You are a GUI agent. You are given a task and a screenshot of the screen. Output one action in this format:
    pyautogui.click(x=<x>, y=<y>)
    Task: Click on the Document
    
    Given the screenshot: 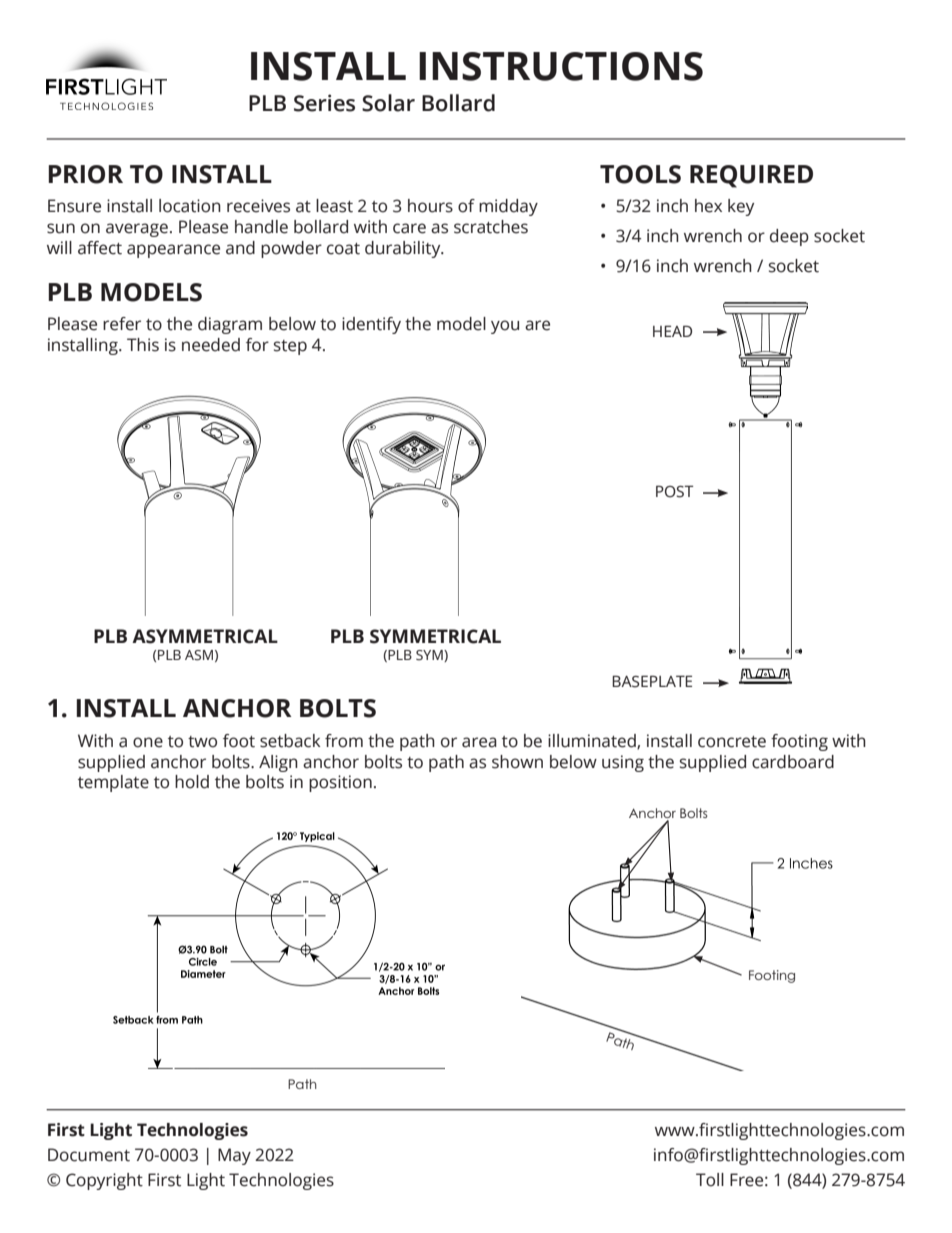 What is the action you would take?
    pyautogui.click(x=89, y=1155)
